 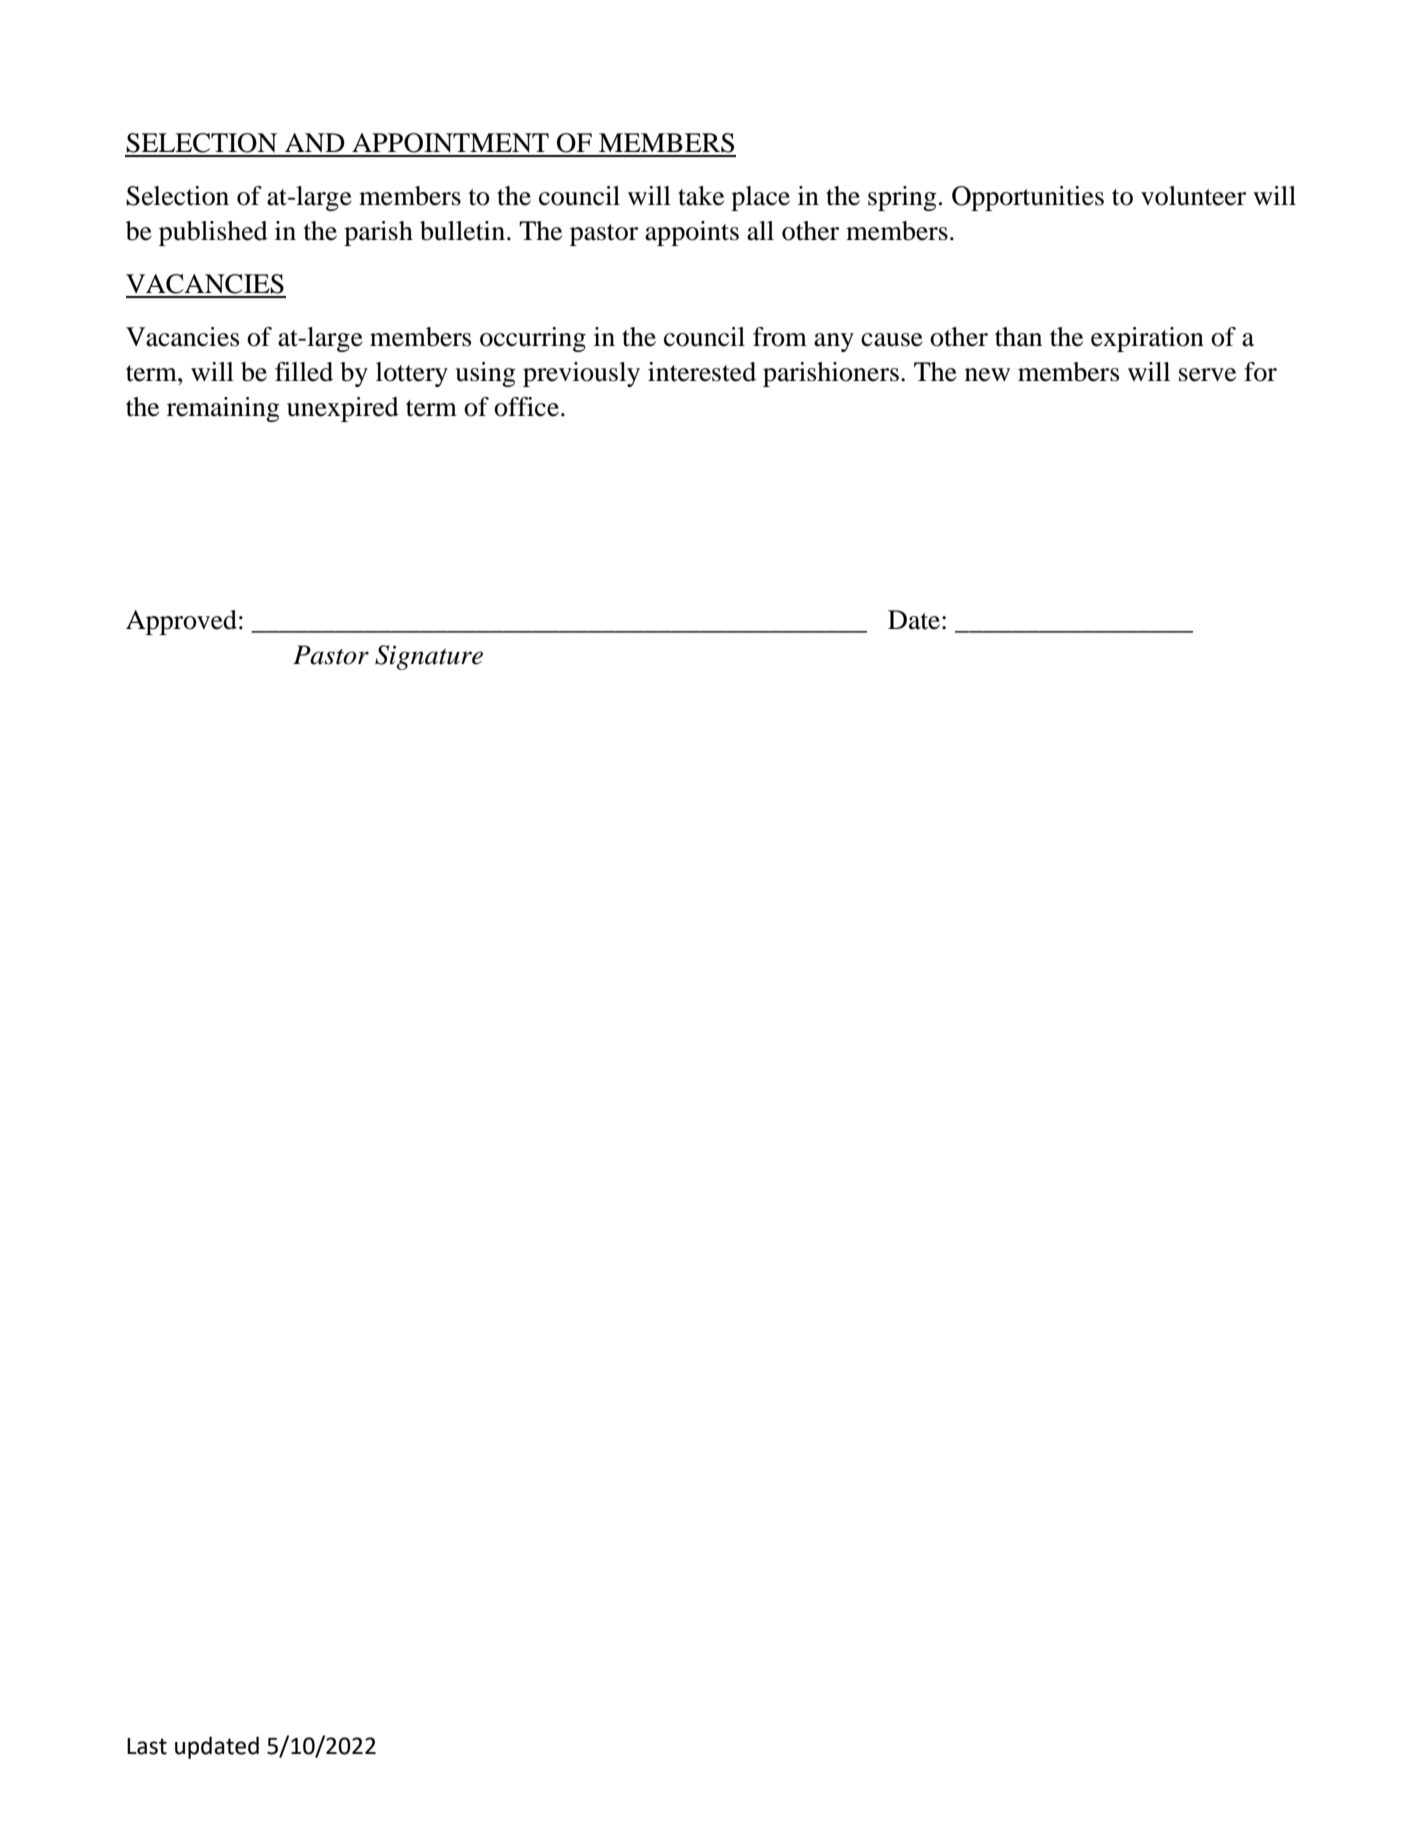 I want to click on serve, so click(x=1207, y=375).
